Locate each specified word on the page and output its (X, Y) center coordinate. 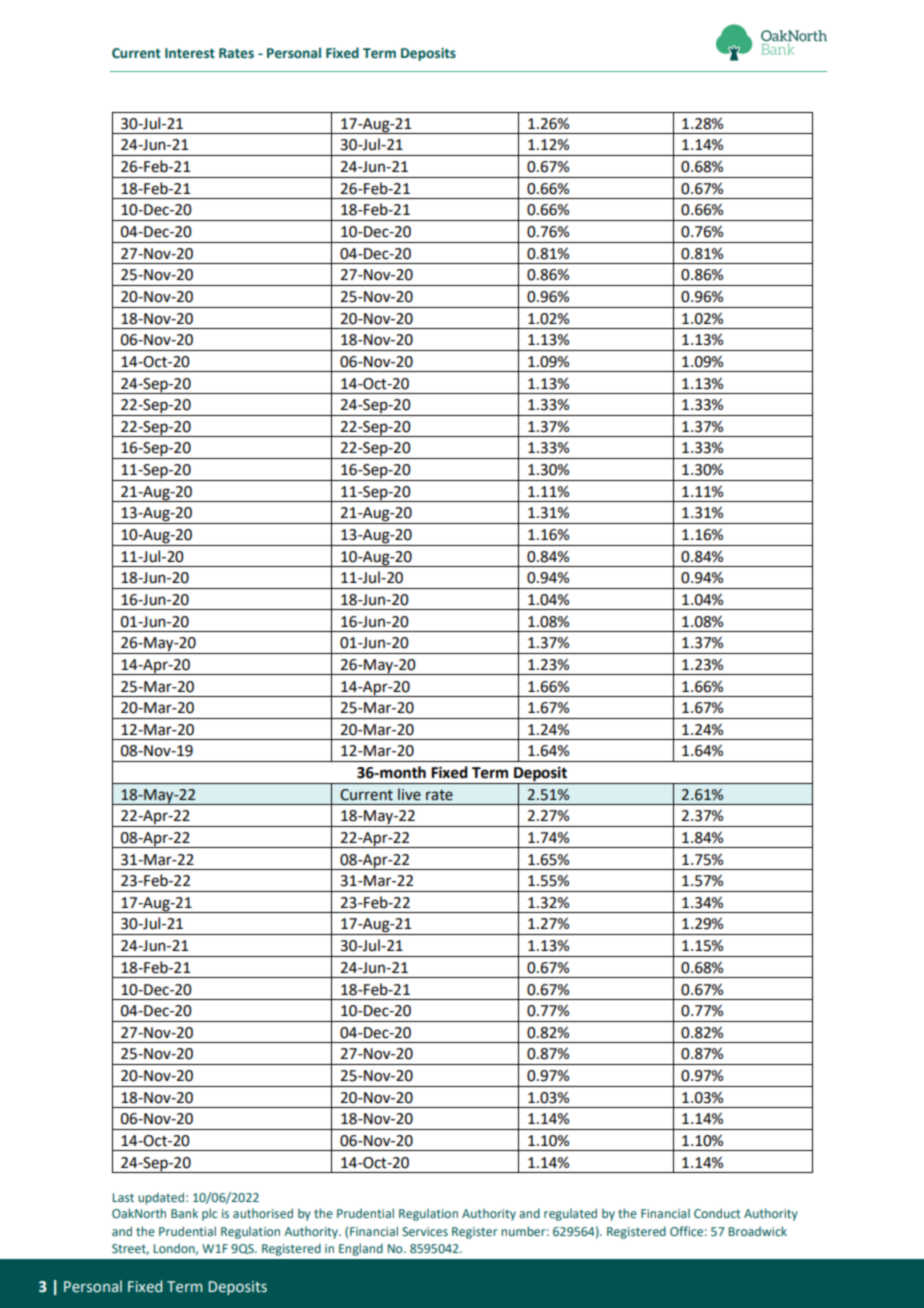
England (361, 1249)
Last (123, 1197)
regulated (570, 1214)
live (409, 794)
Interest (190, 53)
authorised (263, 1213)
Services (425, 1231)
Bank (184, 1213)
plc (209, 1214)
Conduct (717, 1213)
